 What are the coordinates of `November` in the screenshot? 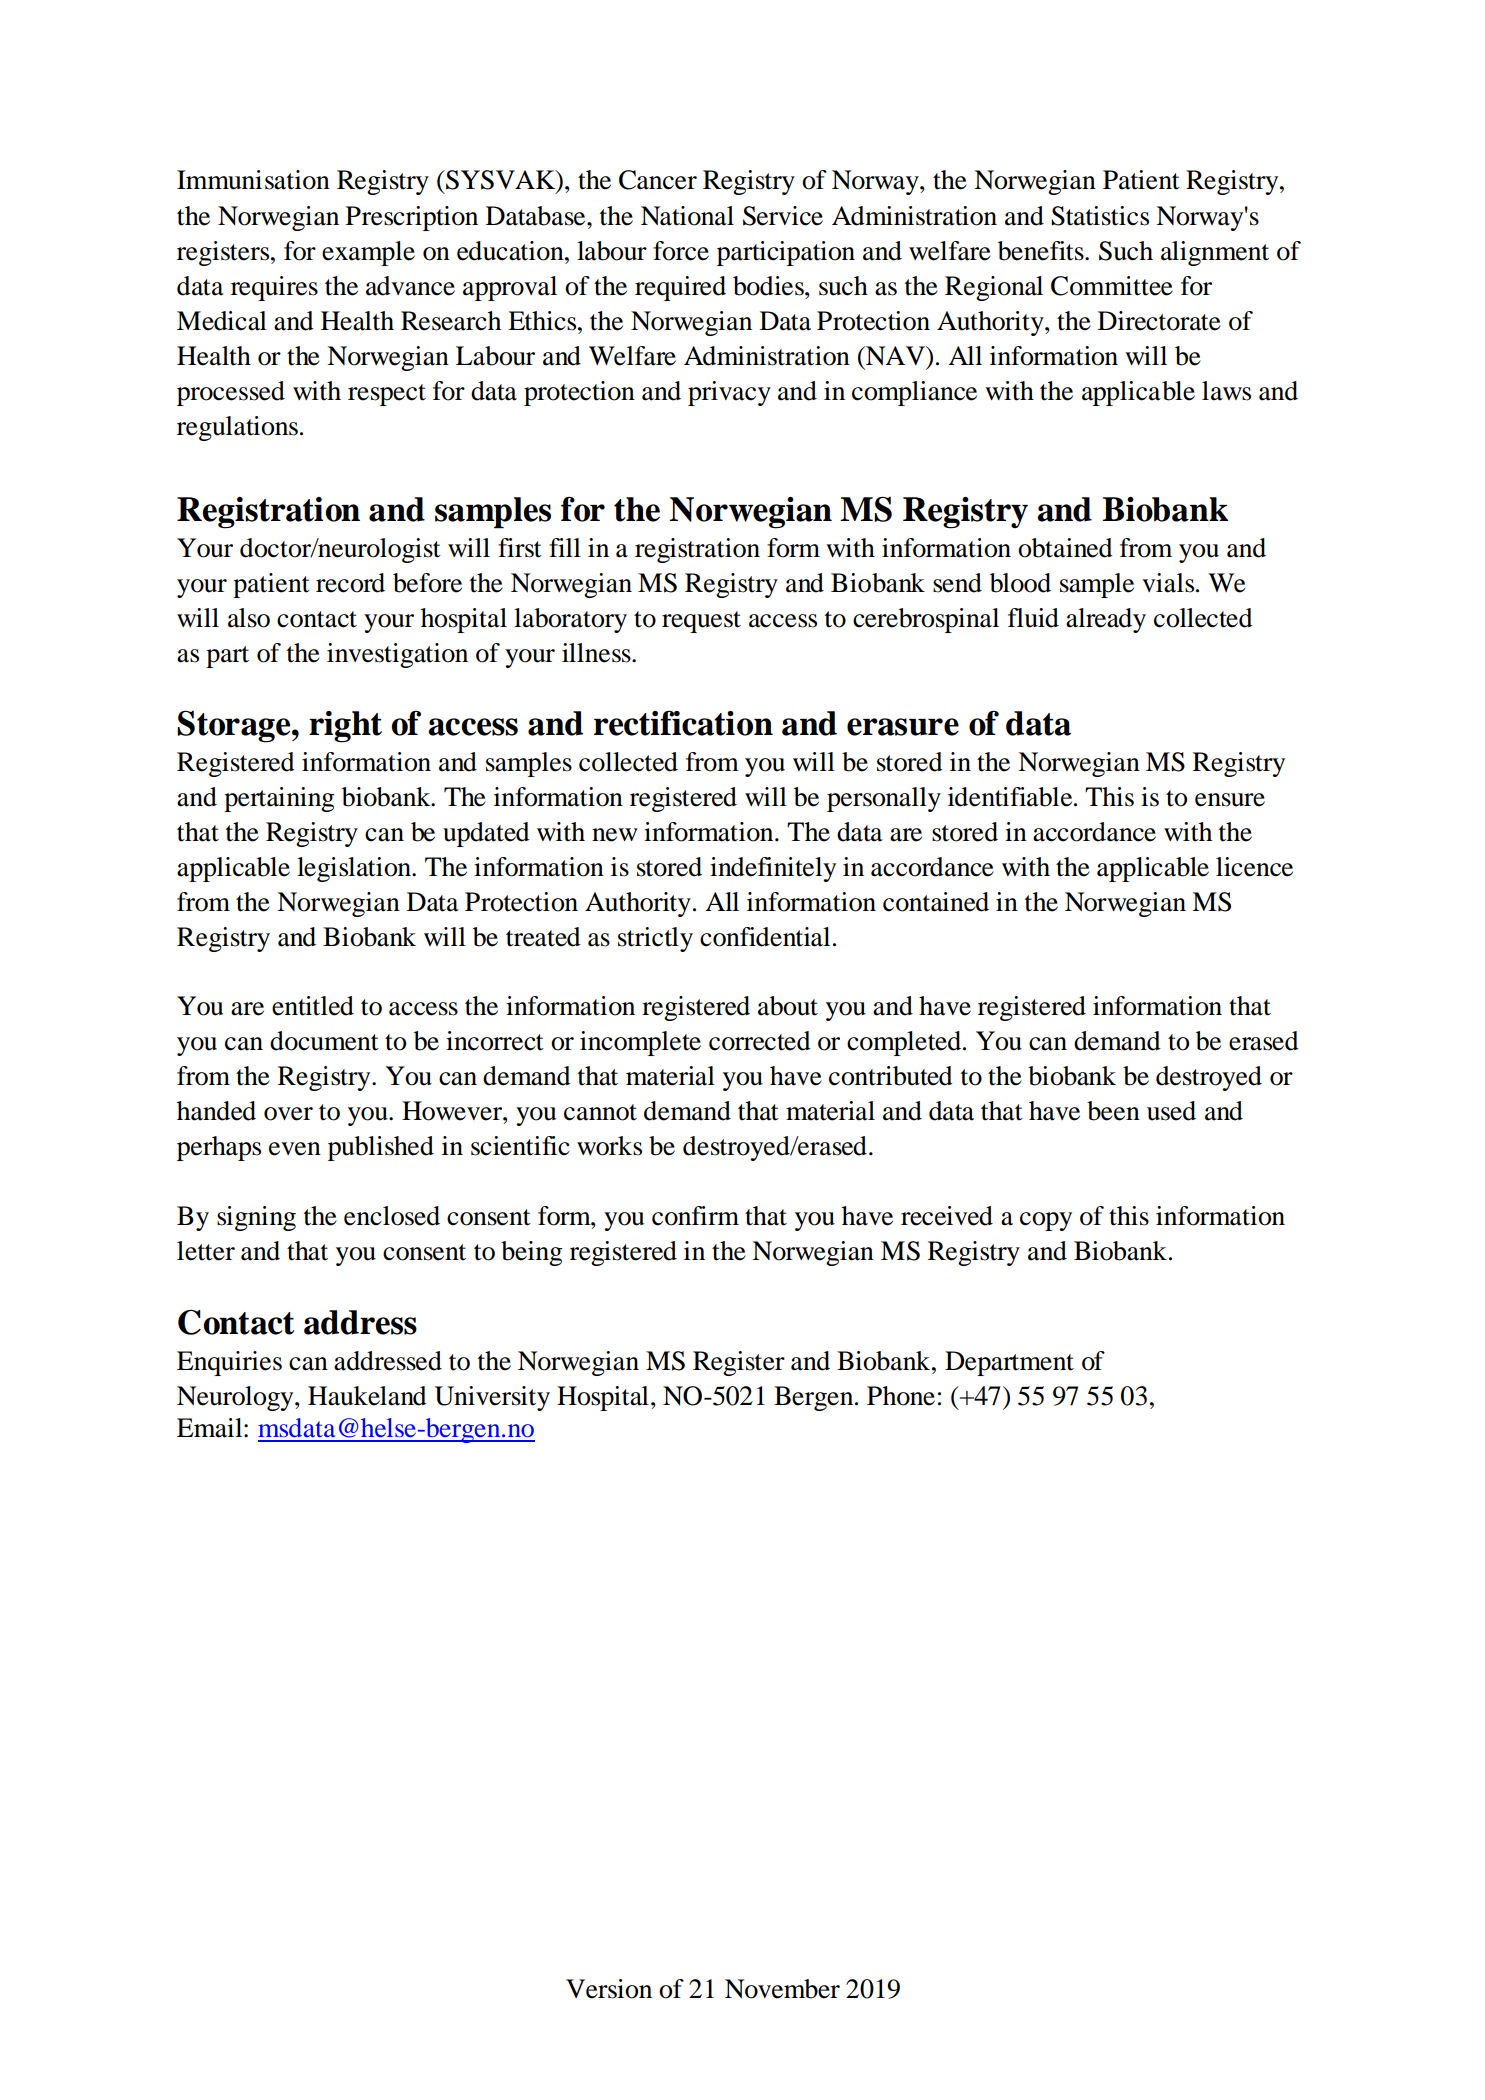 It's located at (782, 1989).
